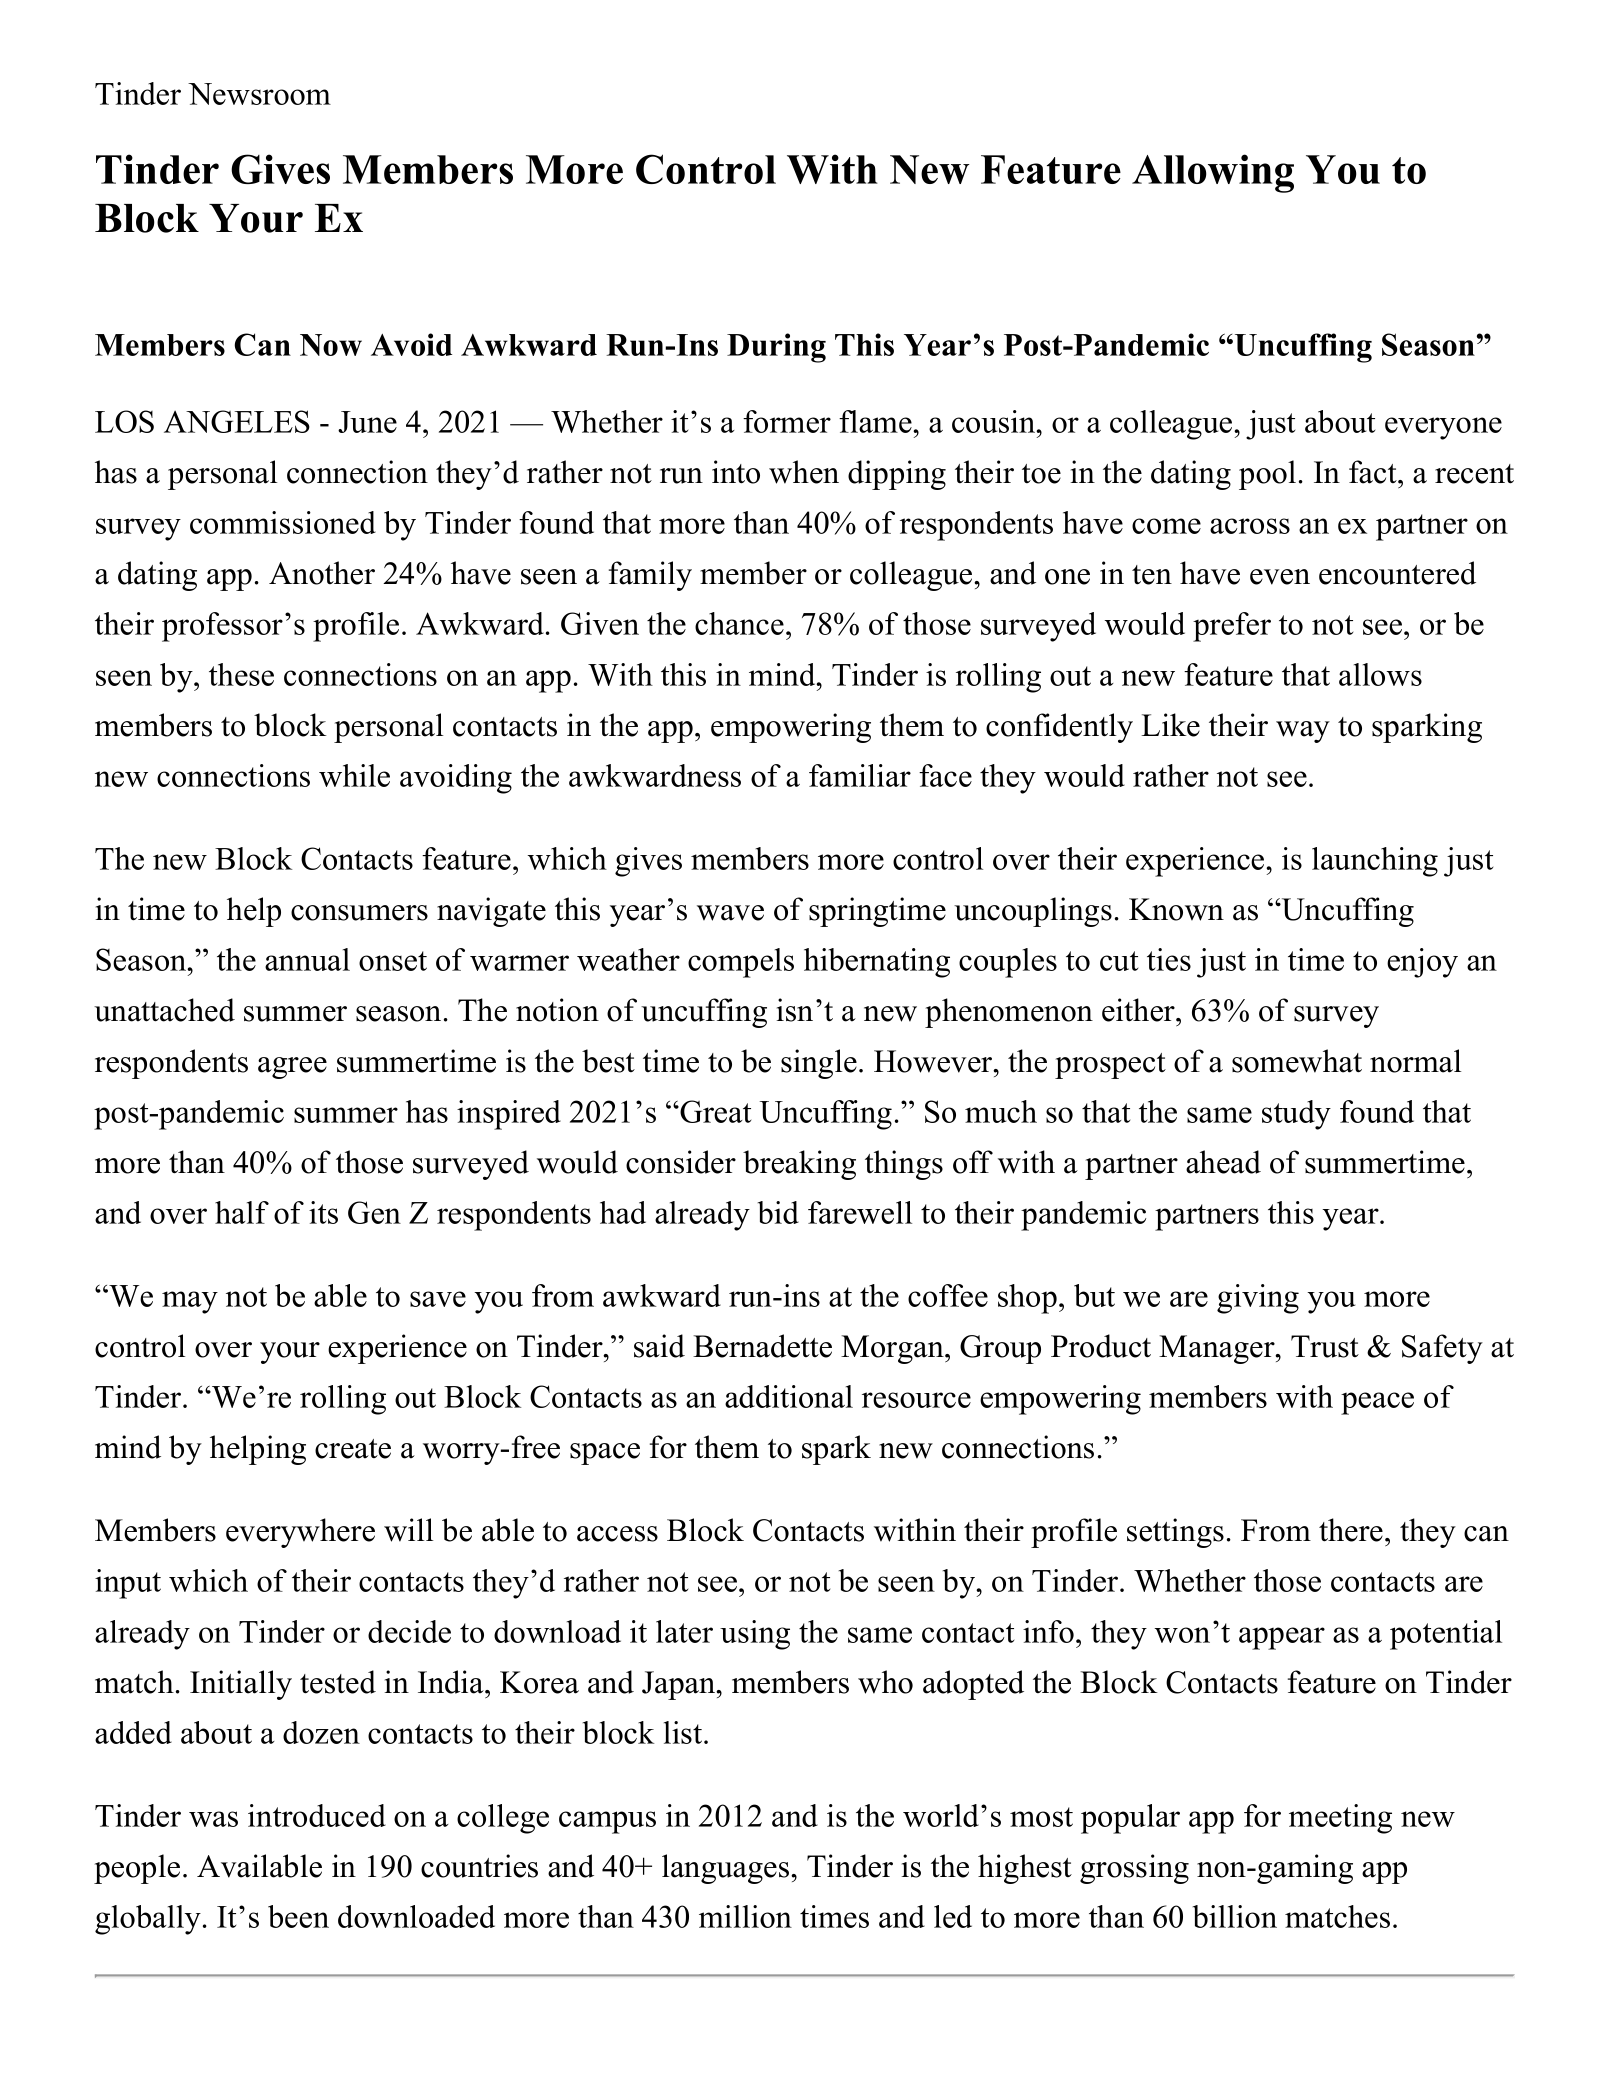 The height and width of the screenshot is (2085, 1611). What do you see at coordinates (1213, 173) in the screenshot?
I see `Allowing` at bounding box center [1213, 173].
